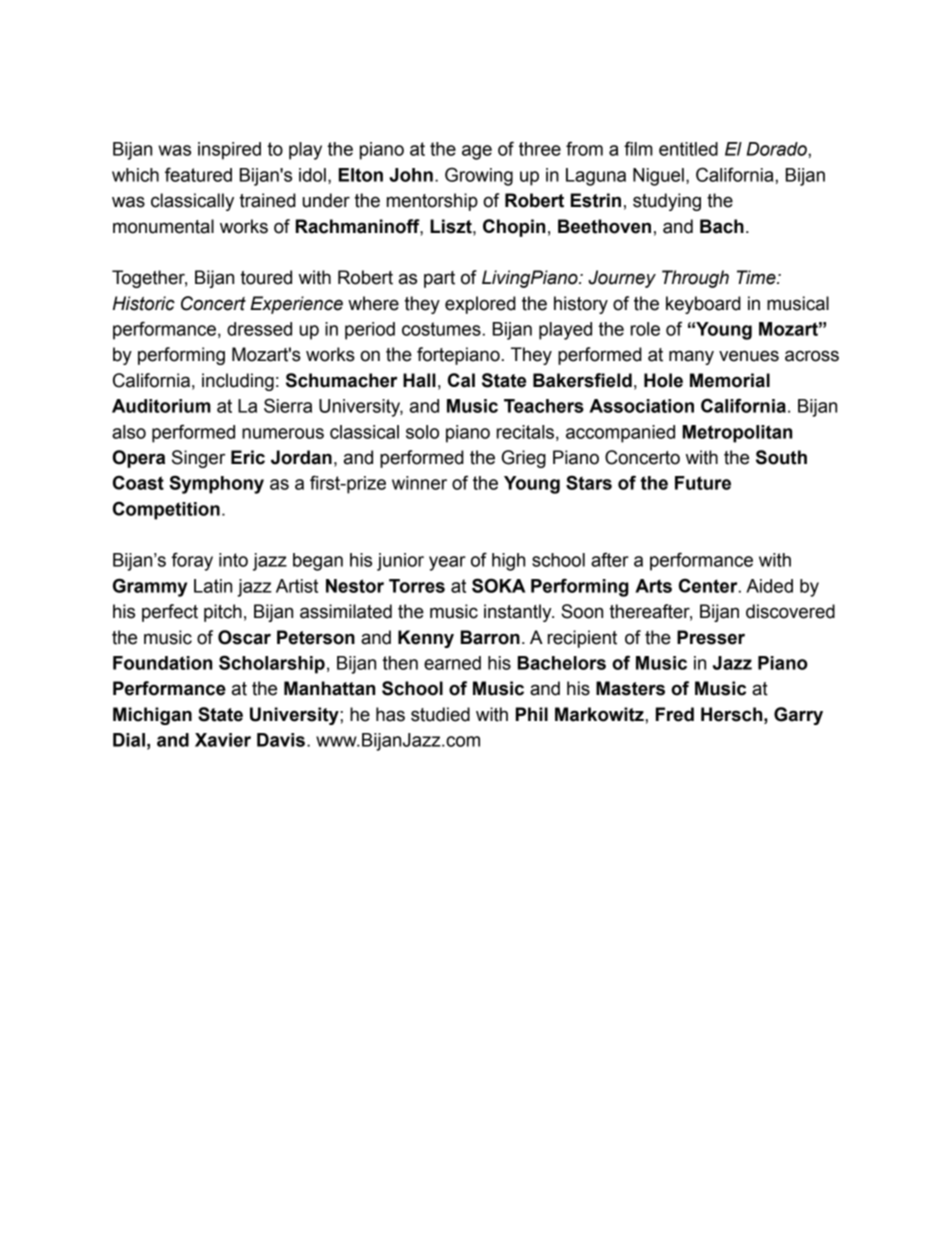  I want to click on entitled, so click(688, 149).
